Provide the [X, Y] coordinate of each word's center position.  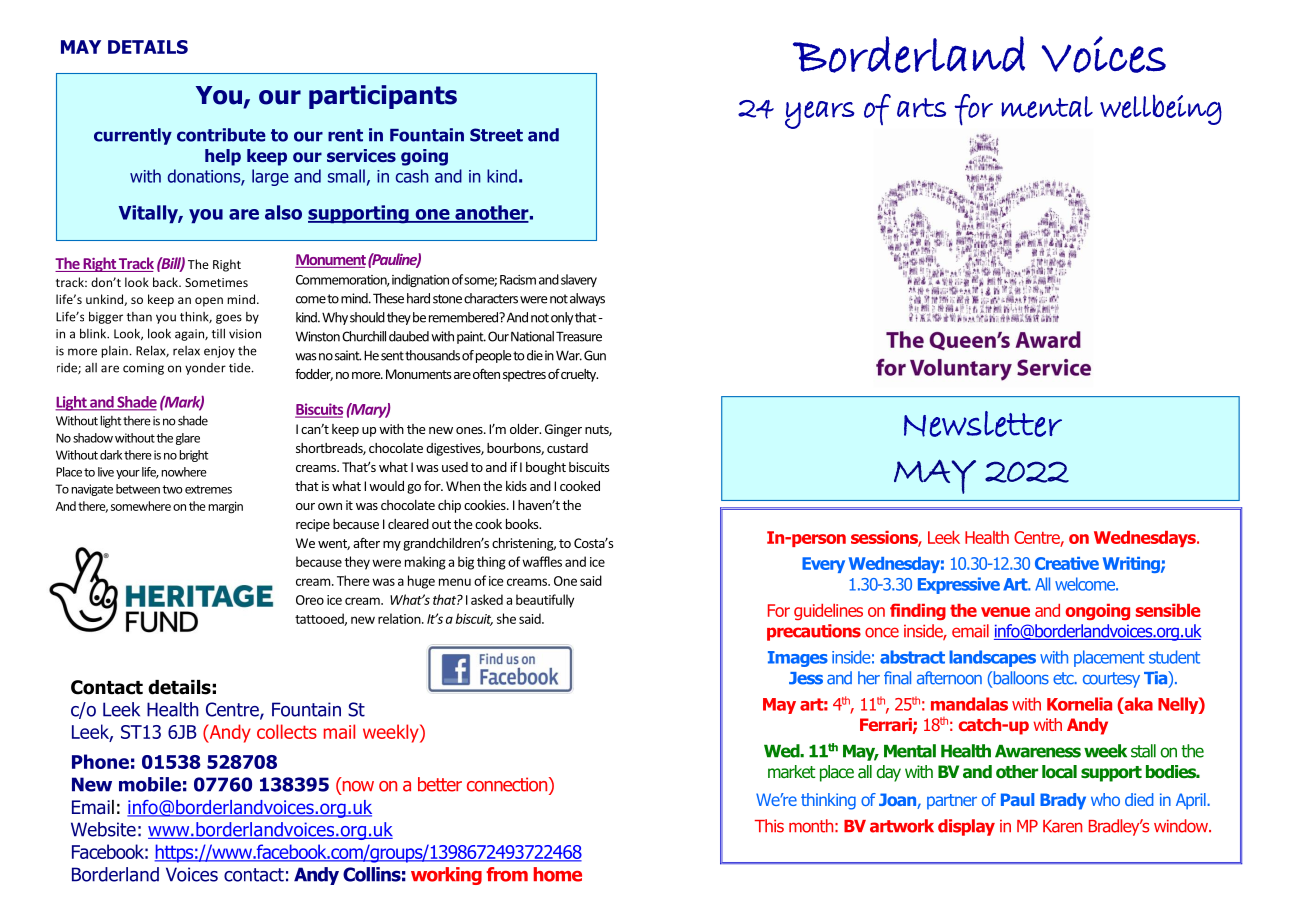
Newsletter [983, 424]
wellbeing [1161, 109]
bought [546, 468]
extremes [208, 489]
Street [496, 135]
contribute [221, 135]
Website [103, 829]
